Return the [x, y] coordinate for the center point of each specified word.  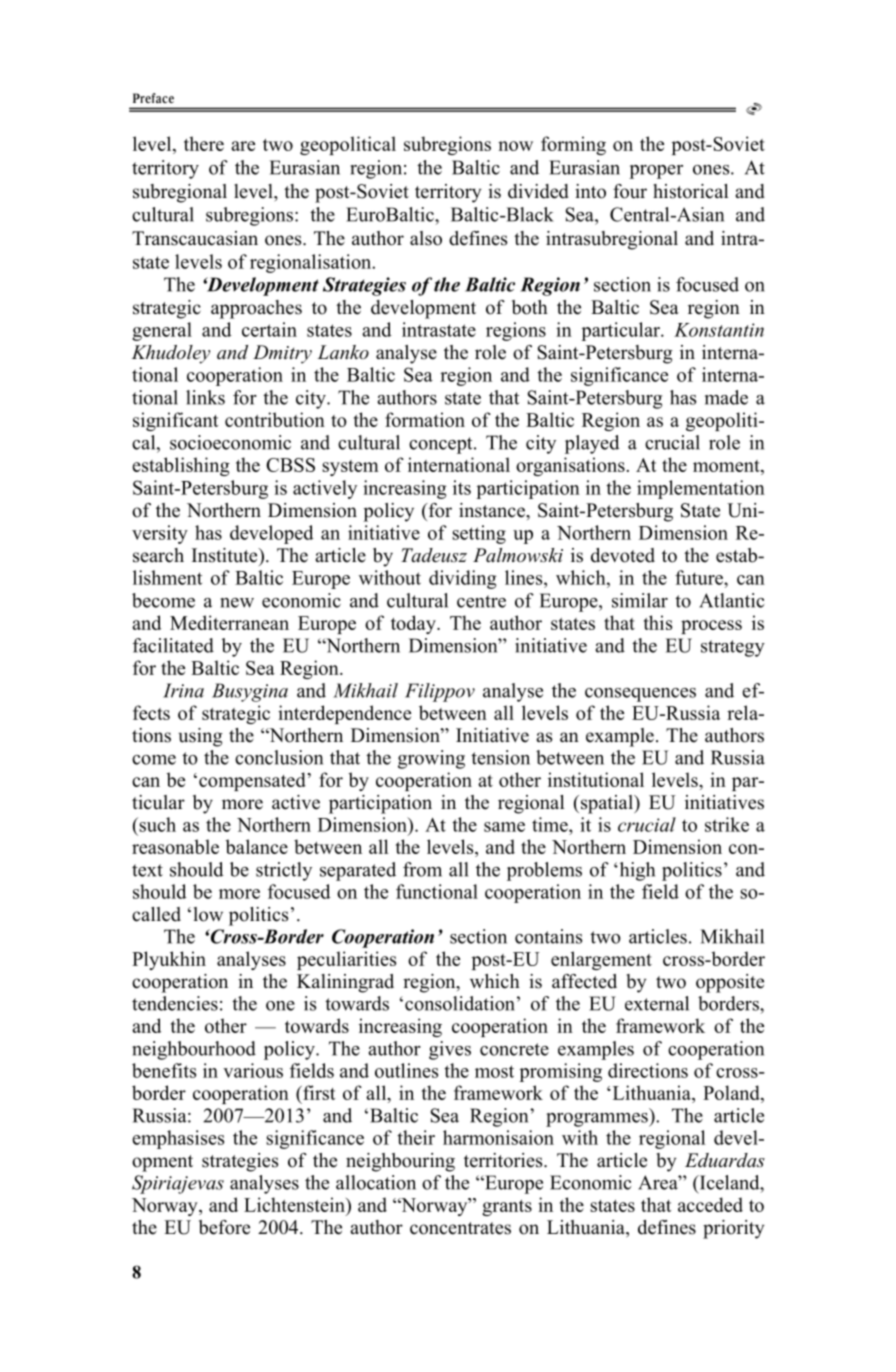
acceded [710, 1204]
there [204, 143]
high [636, 871]
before [224, 1227]
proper [656, 172]
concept [442, 445]
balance [256, 846]
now [515, 146]
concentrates [460, 1228]
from [422, 869]
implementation [701, 489]
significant [175, 421]
